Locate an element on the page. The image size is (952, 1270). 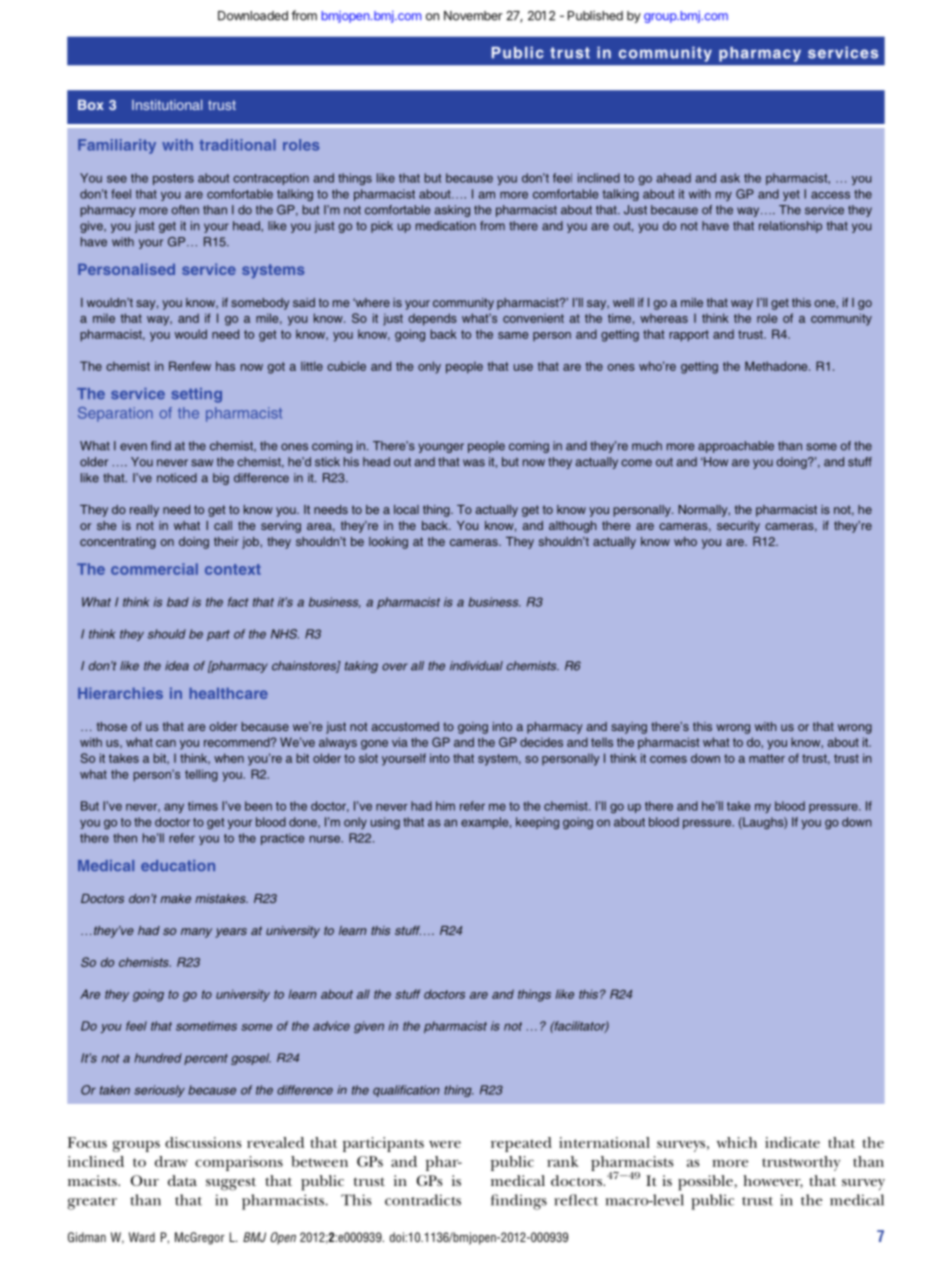
saw is located at coordinates (202, 463).
